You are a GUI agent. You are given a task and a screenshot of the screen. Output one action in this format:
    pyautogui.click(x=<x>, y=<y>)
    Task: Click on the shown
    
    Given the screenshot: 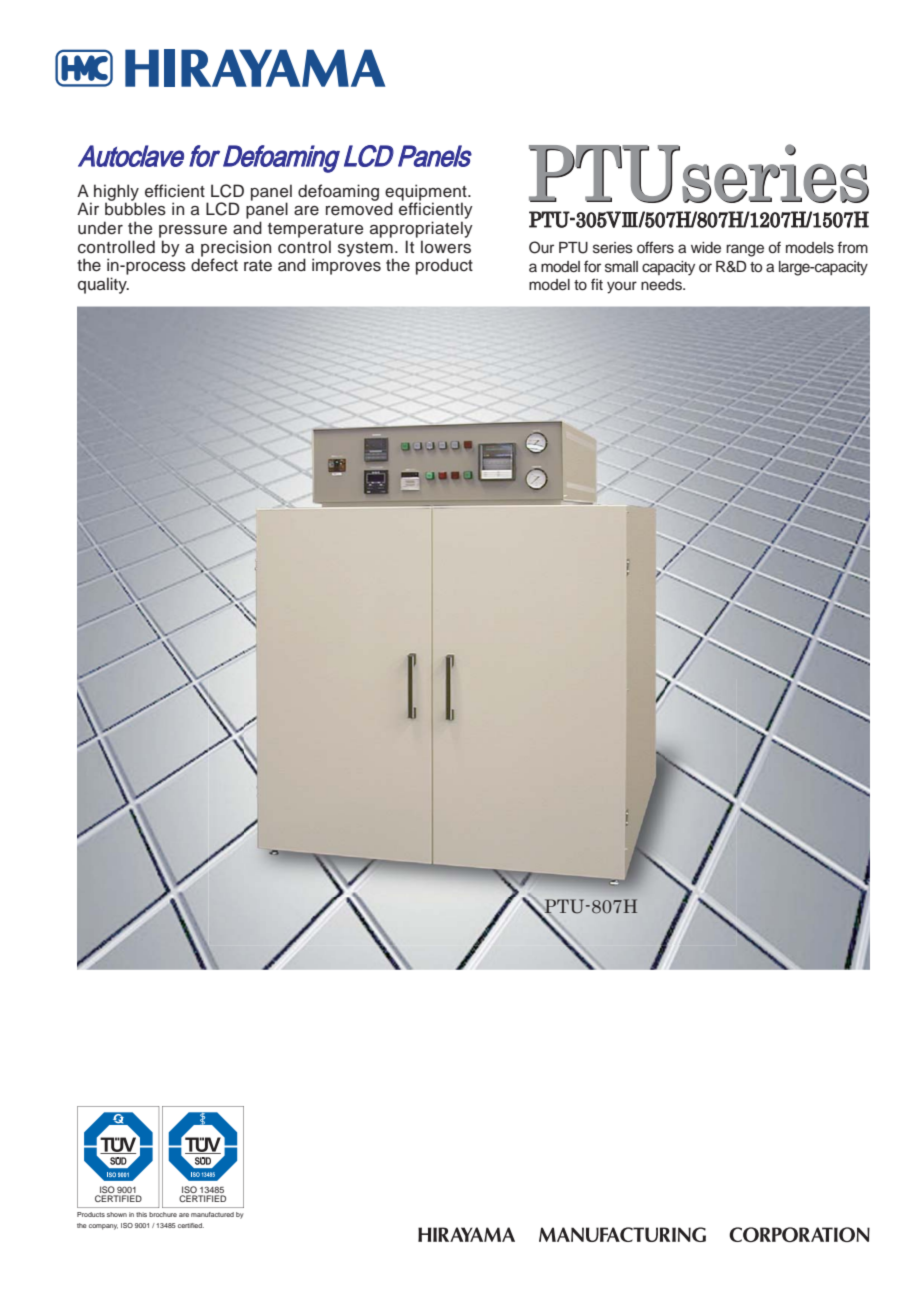 What is the action you would take?
    pyautogui.click(x=117, y=1214)
